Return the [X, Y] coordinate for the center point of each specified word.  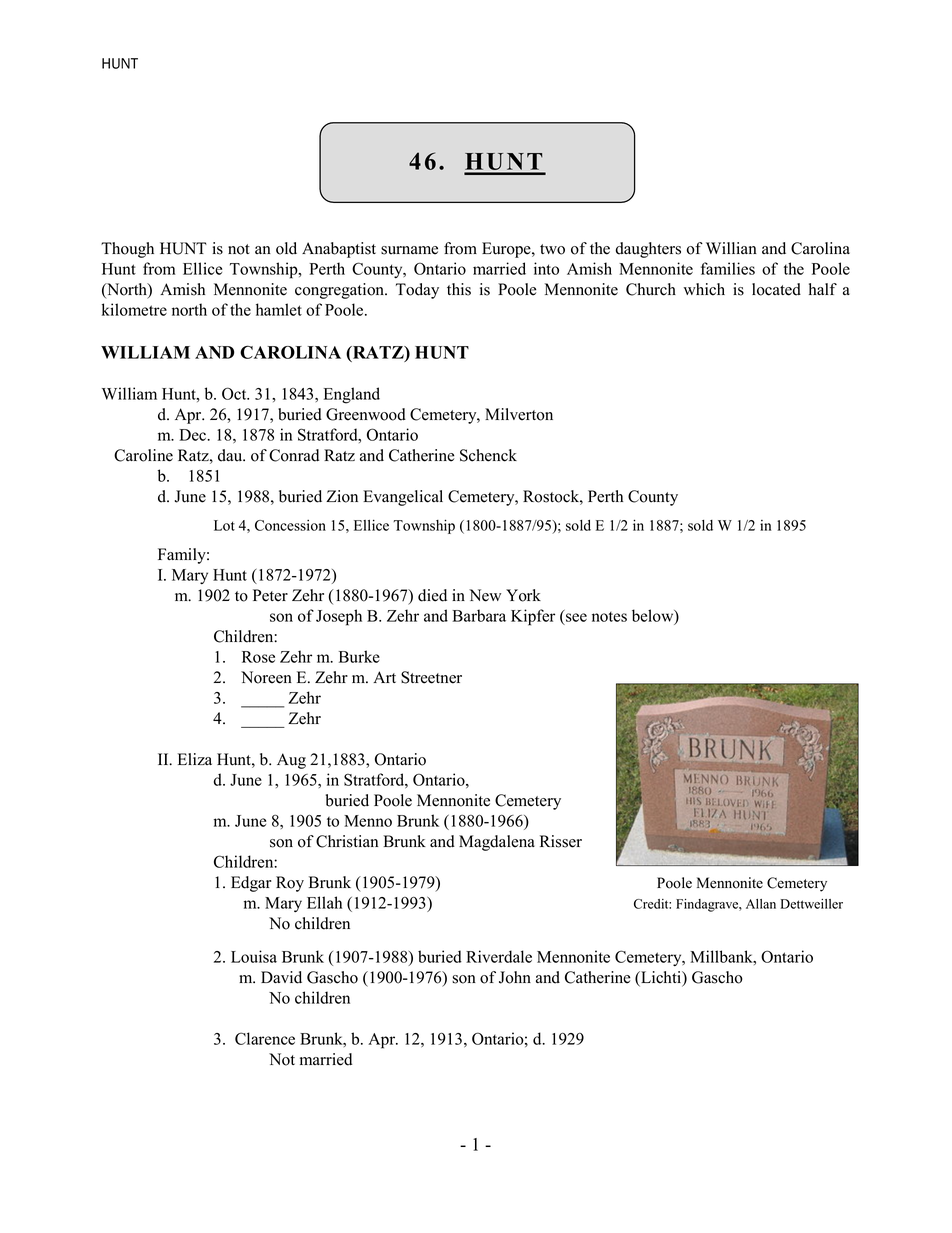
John [515, 977]
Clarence [265, 1038]
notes [609, 617]
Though [127, 250]
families [728, 268]
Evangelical [403, 498]
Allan [761, 904]
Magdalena [497, 843]
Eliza [195, 759]
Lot [224, 525]
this [459, 289]
